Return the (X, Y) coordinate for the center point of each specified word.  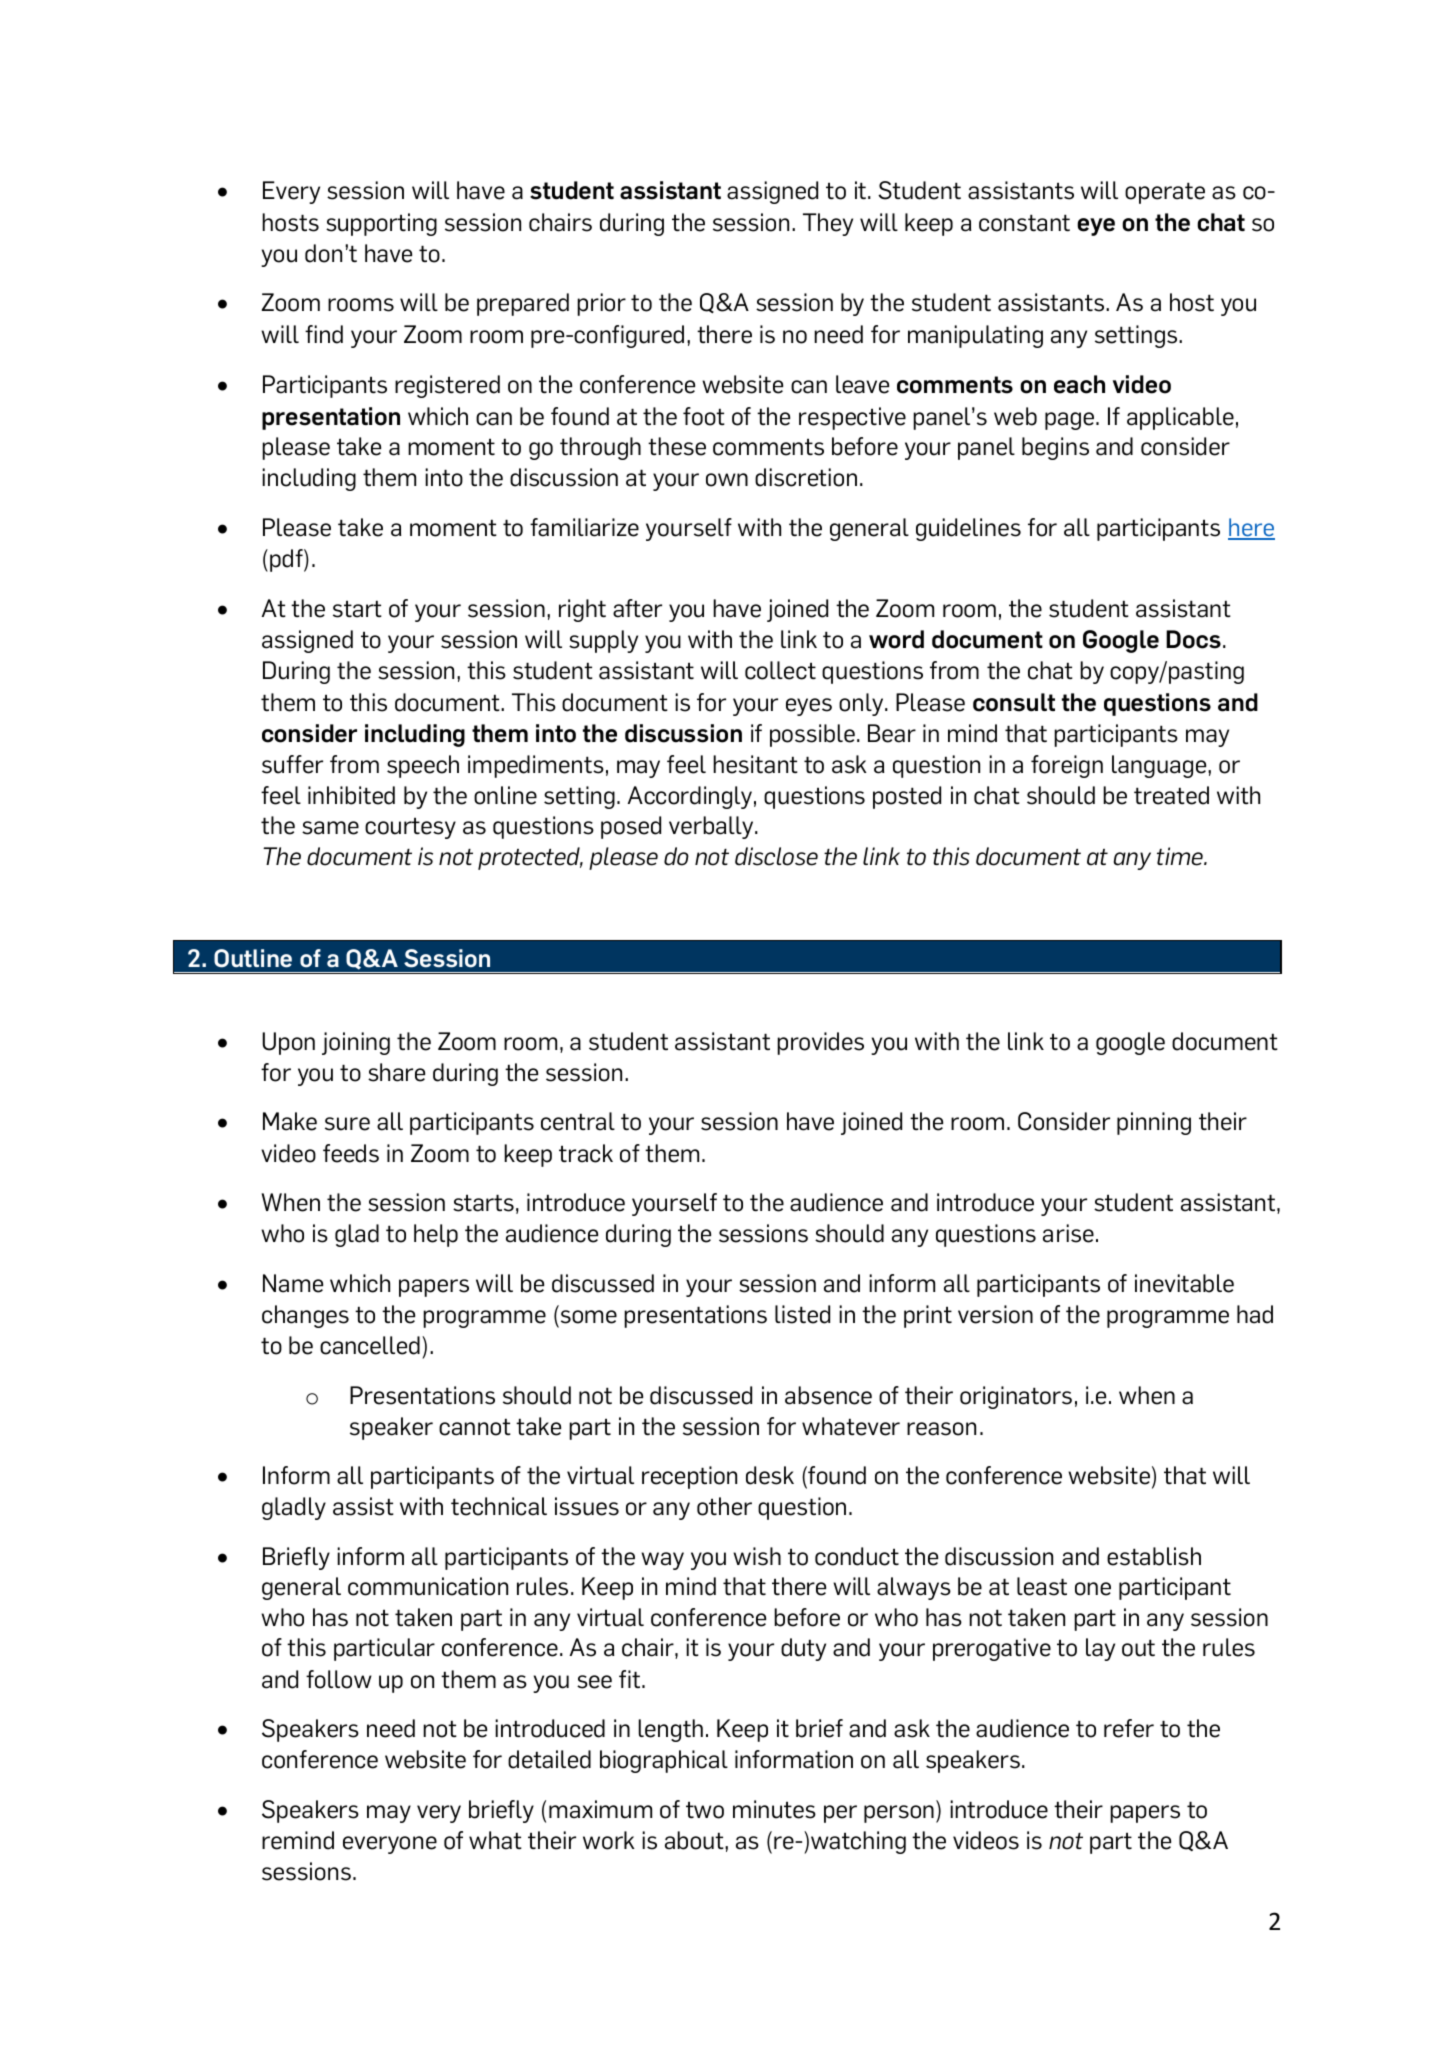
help (436, 1235)
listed (802, 1314)
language (1160, 766)
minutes (774, 1809)
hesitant (755, 764)
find (324, 334)
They (828, 224)
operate (1165, 193)
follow (339, 1679)
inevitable (1184, 1283)
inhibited (351, 795)
